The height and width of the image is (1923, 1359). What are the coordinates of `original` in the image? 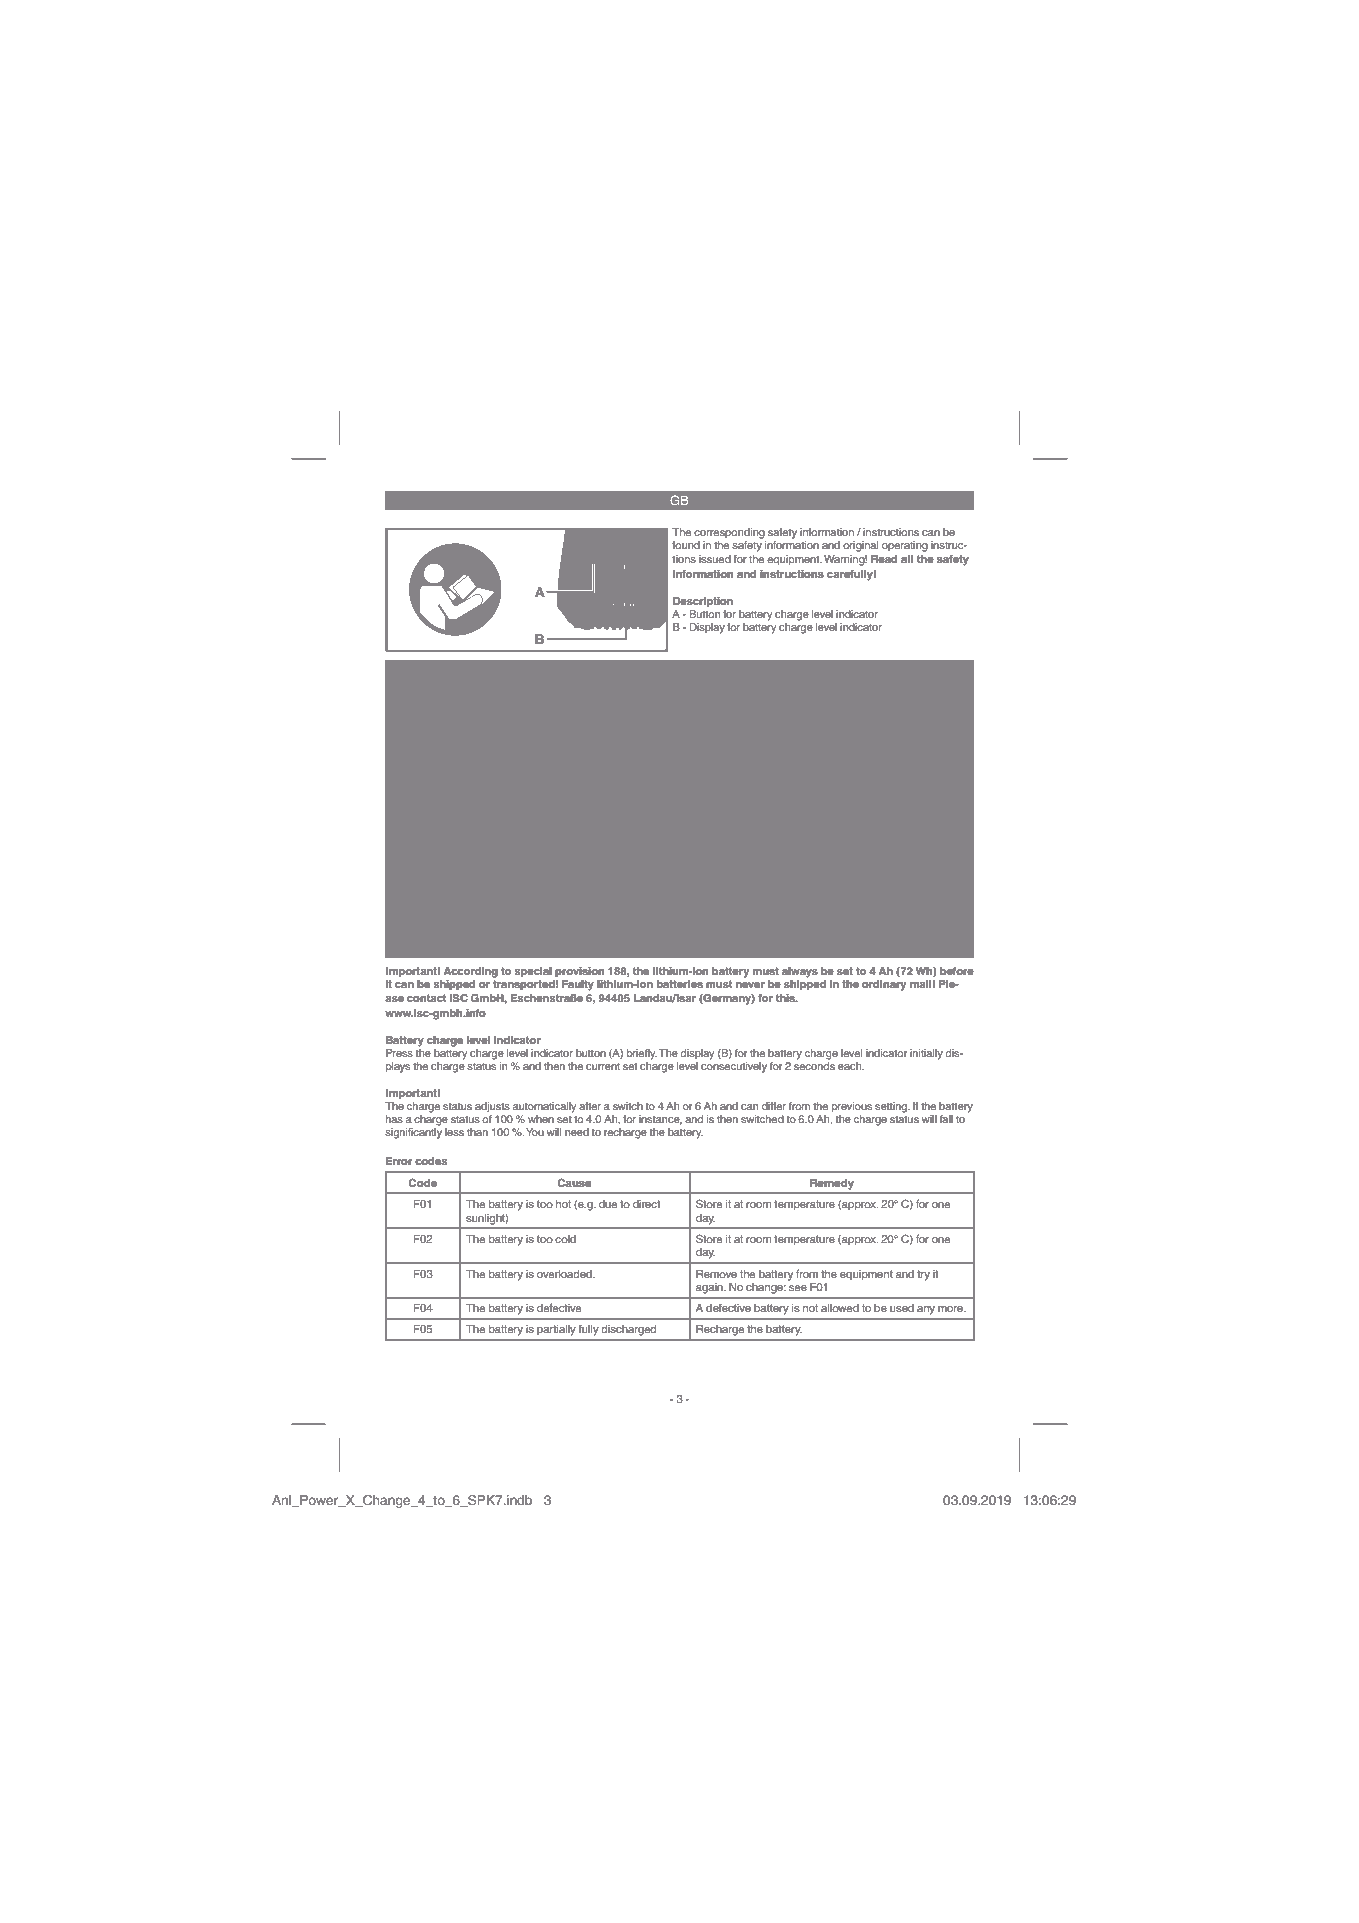 It's located at (860, 546).
